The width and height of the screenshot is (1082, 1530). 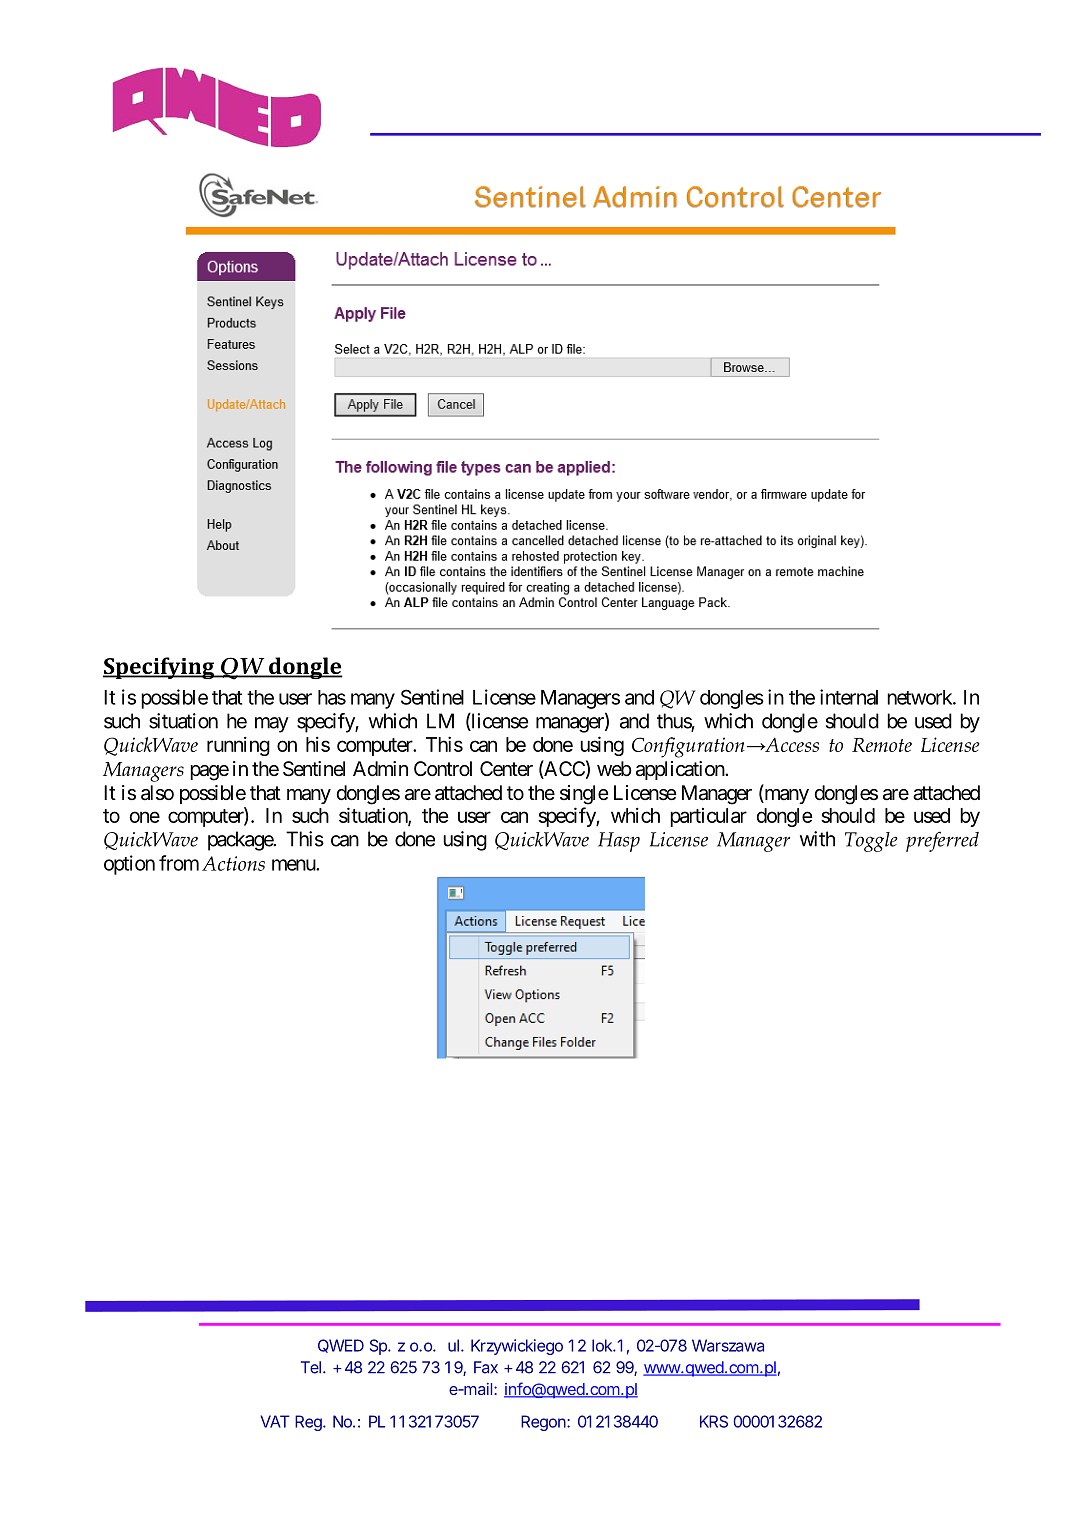 What do you see at coordinates (486, 1367) in the screenshot?
I see `Fax` at bounding box center [486, 1367].
